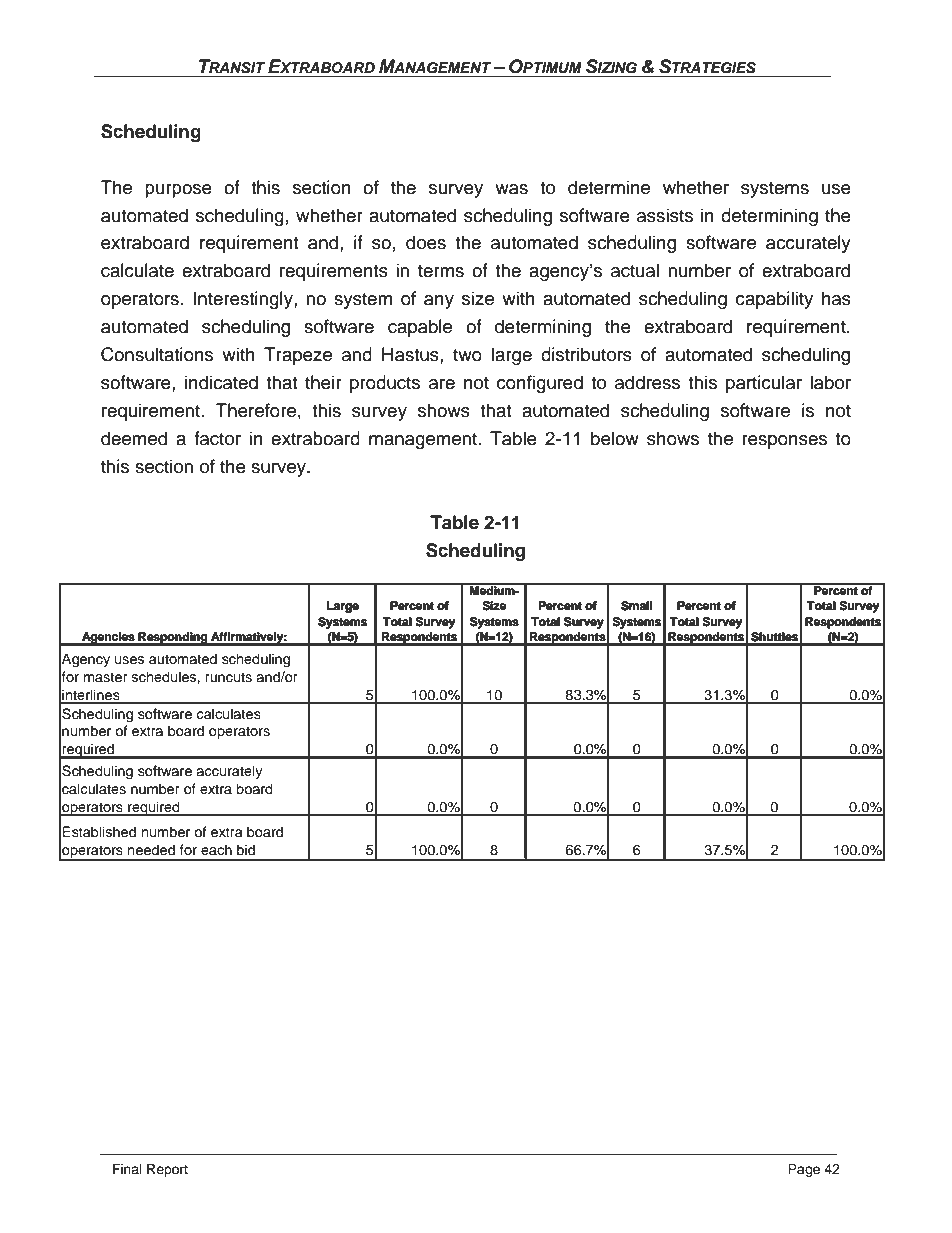 This screenshot has height=1233, width=952. What do you see at coordinates (167, 1170) in the screenshot?
I see `Report` at bounding box center [167, 1170].
